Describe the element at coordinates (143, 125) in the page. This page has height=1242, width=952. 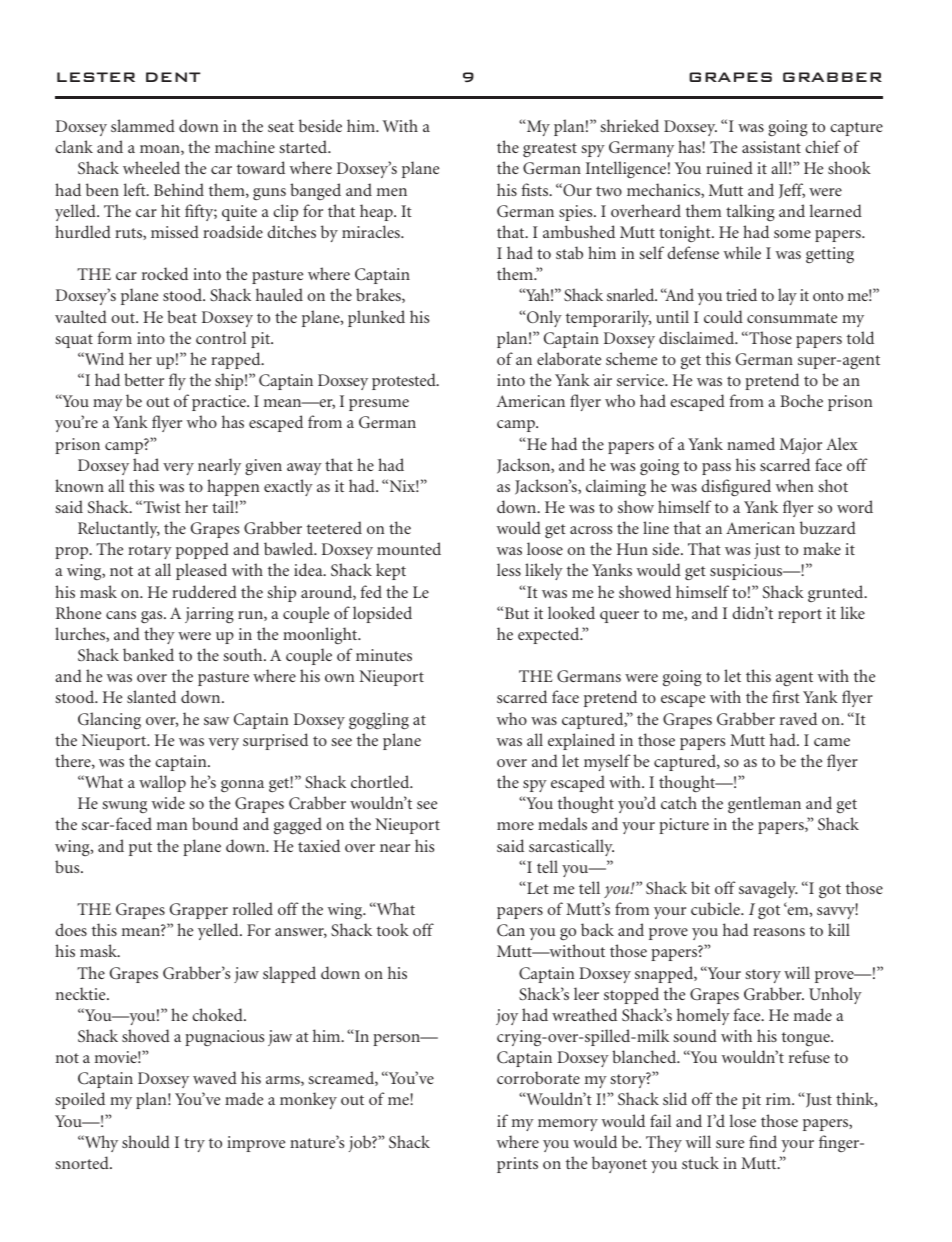
I see `slammed` at that location.
